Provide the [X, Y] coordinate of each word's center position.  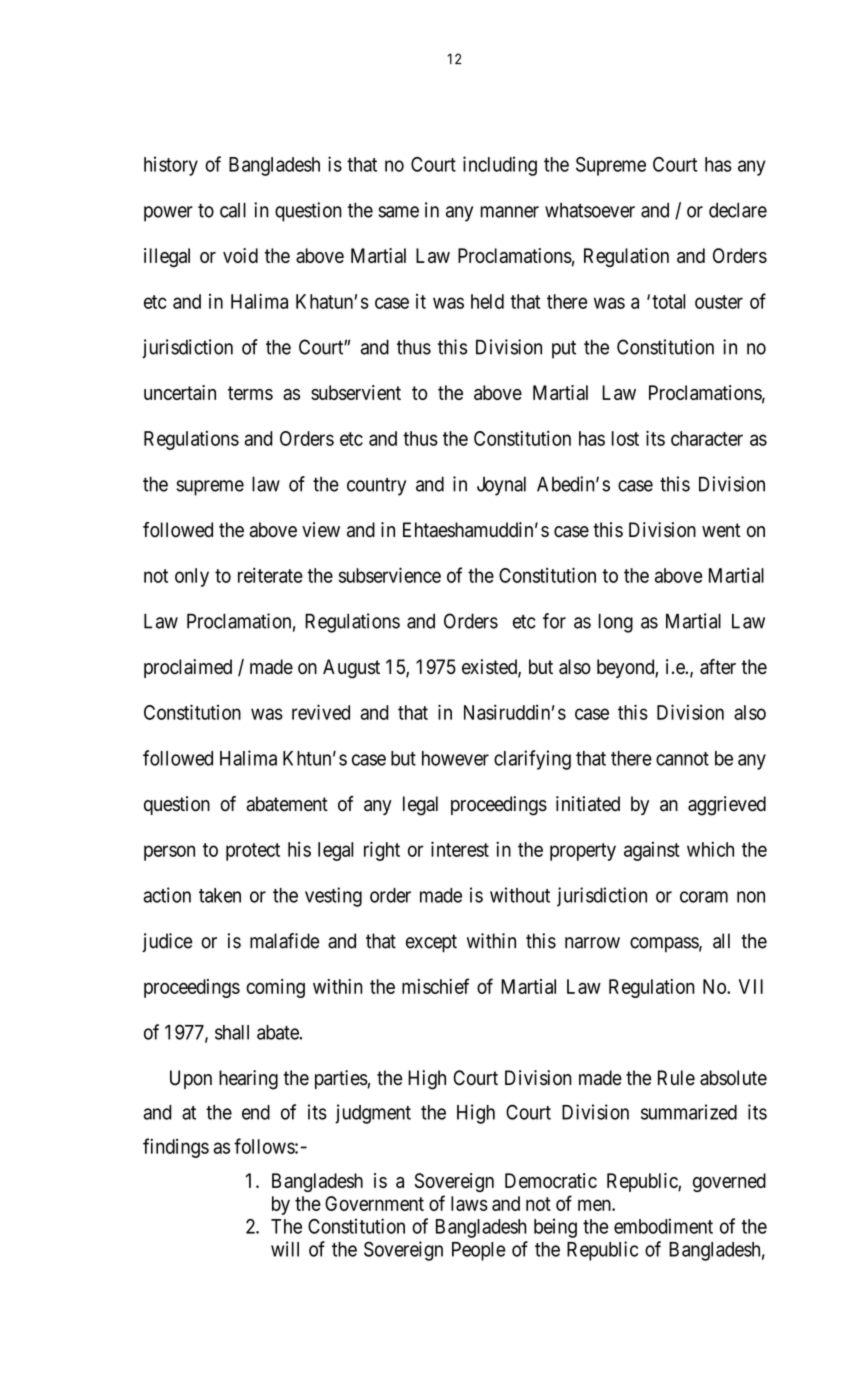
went [721, 530]
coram [704, 897]
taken [220, 895]
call [233, 210]
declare [738, 210]
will [285, 1249]
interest [460, 849]
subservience [390, 575]
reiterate [270, 575]
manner [510, 212]
